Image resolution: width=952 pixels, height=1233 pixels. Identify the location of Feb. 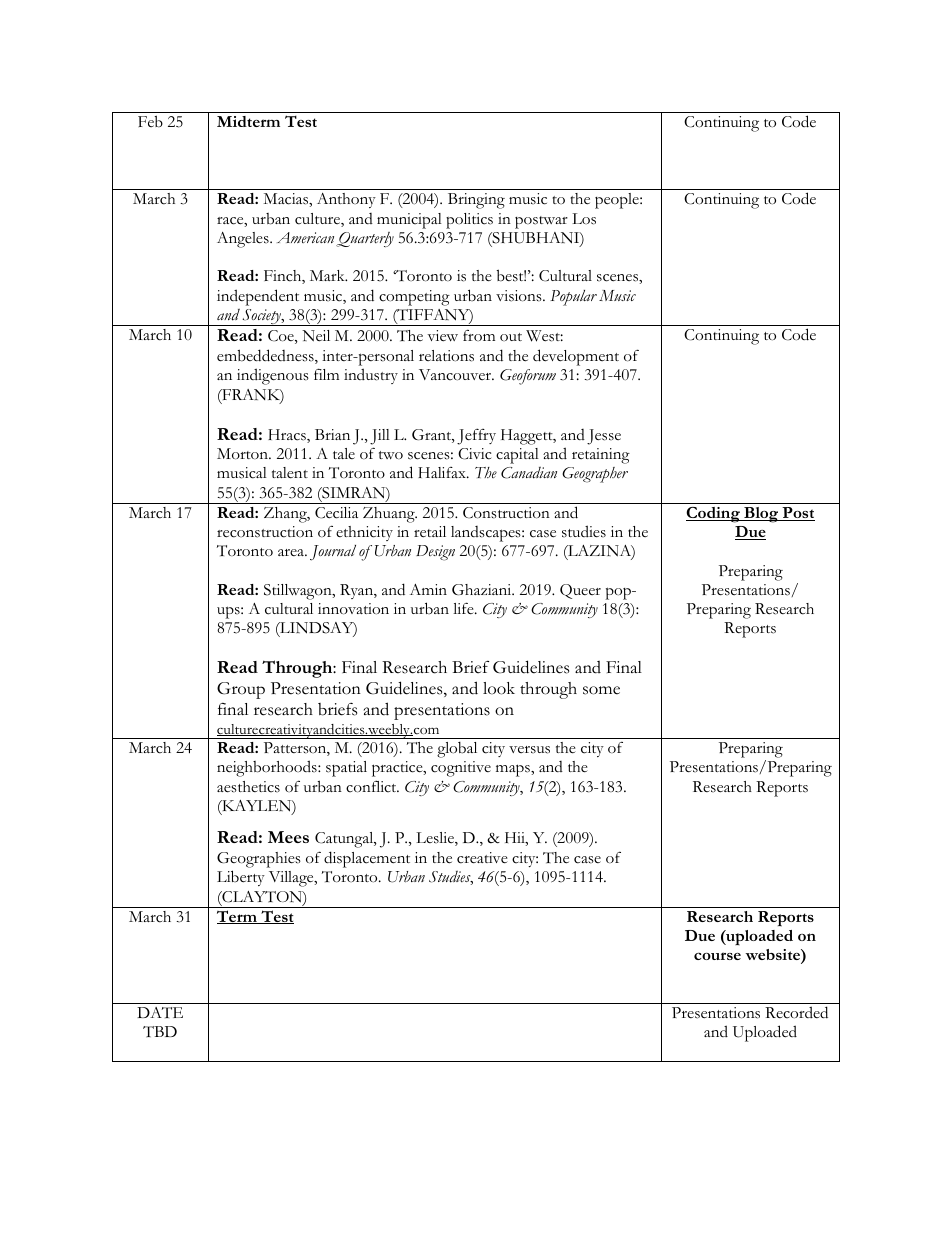
(150, 121).
